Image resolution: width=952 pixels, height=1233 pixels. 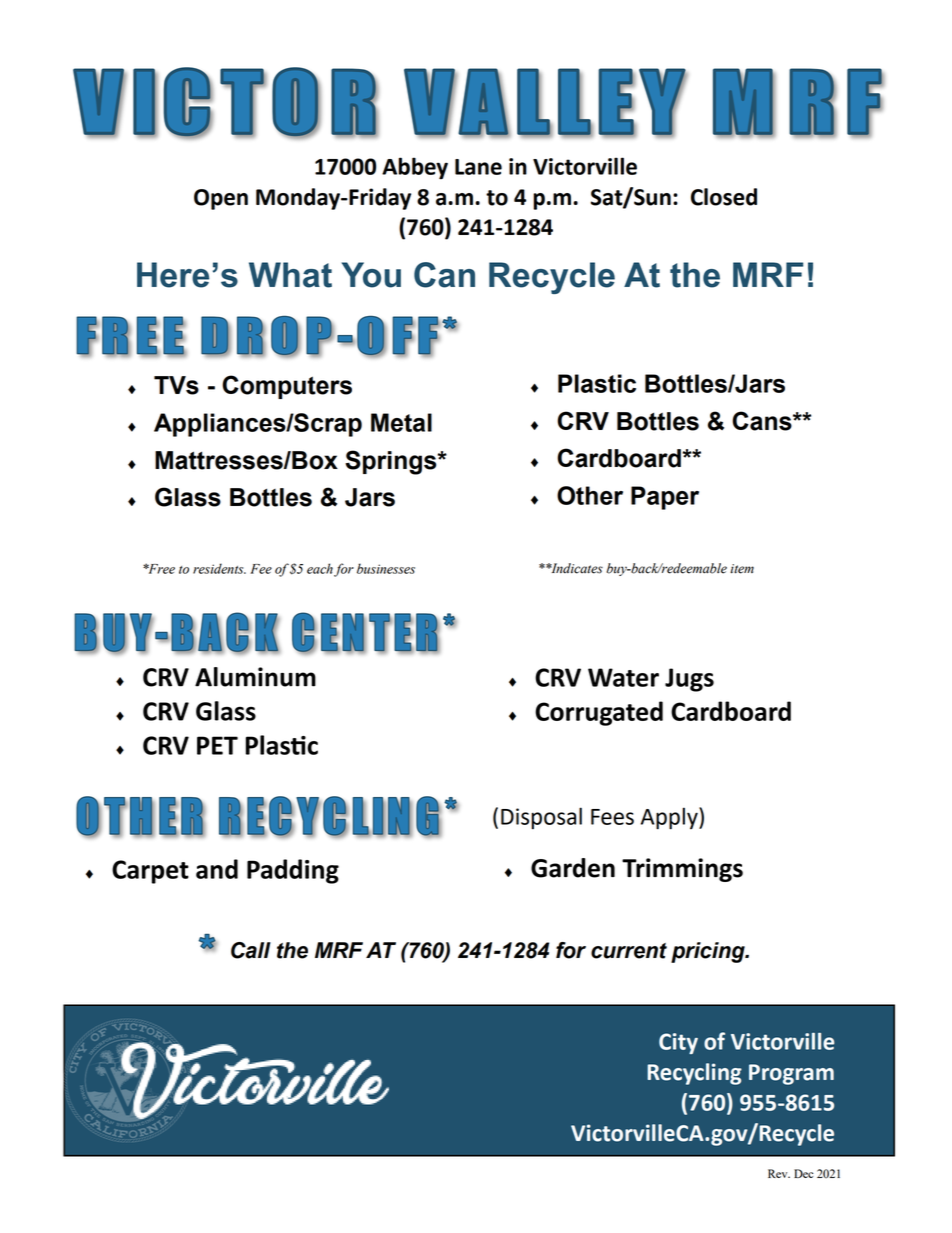 What do you see at coordinates (779, 1173) in the screenshot?
I see `Rev` at bounding box center [779, 1173].
